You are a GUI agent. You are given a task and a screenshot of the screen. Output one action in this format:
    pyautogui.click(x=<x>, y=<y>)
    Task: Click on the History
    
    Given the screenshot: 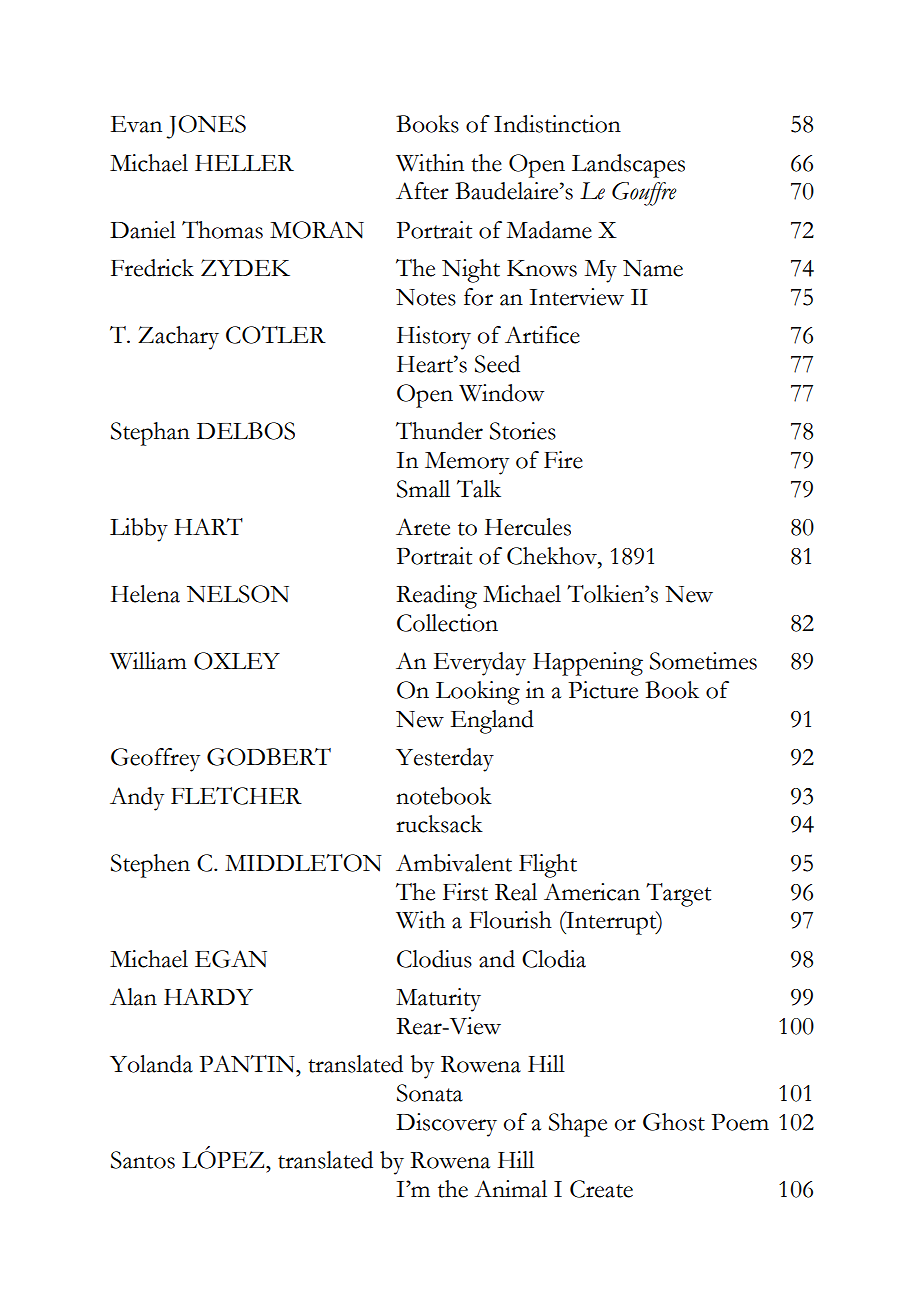 What is the action you would take?
    pyautogui.click(x=434, y=338)
